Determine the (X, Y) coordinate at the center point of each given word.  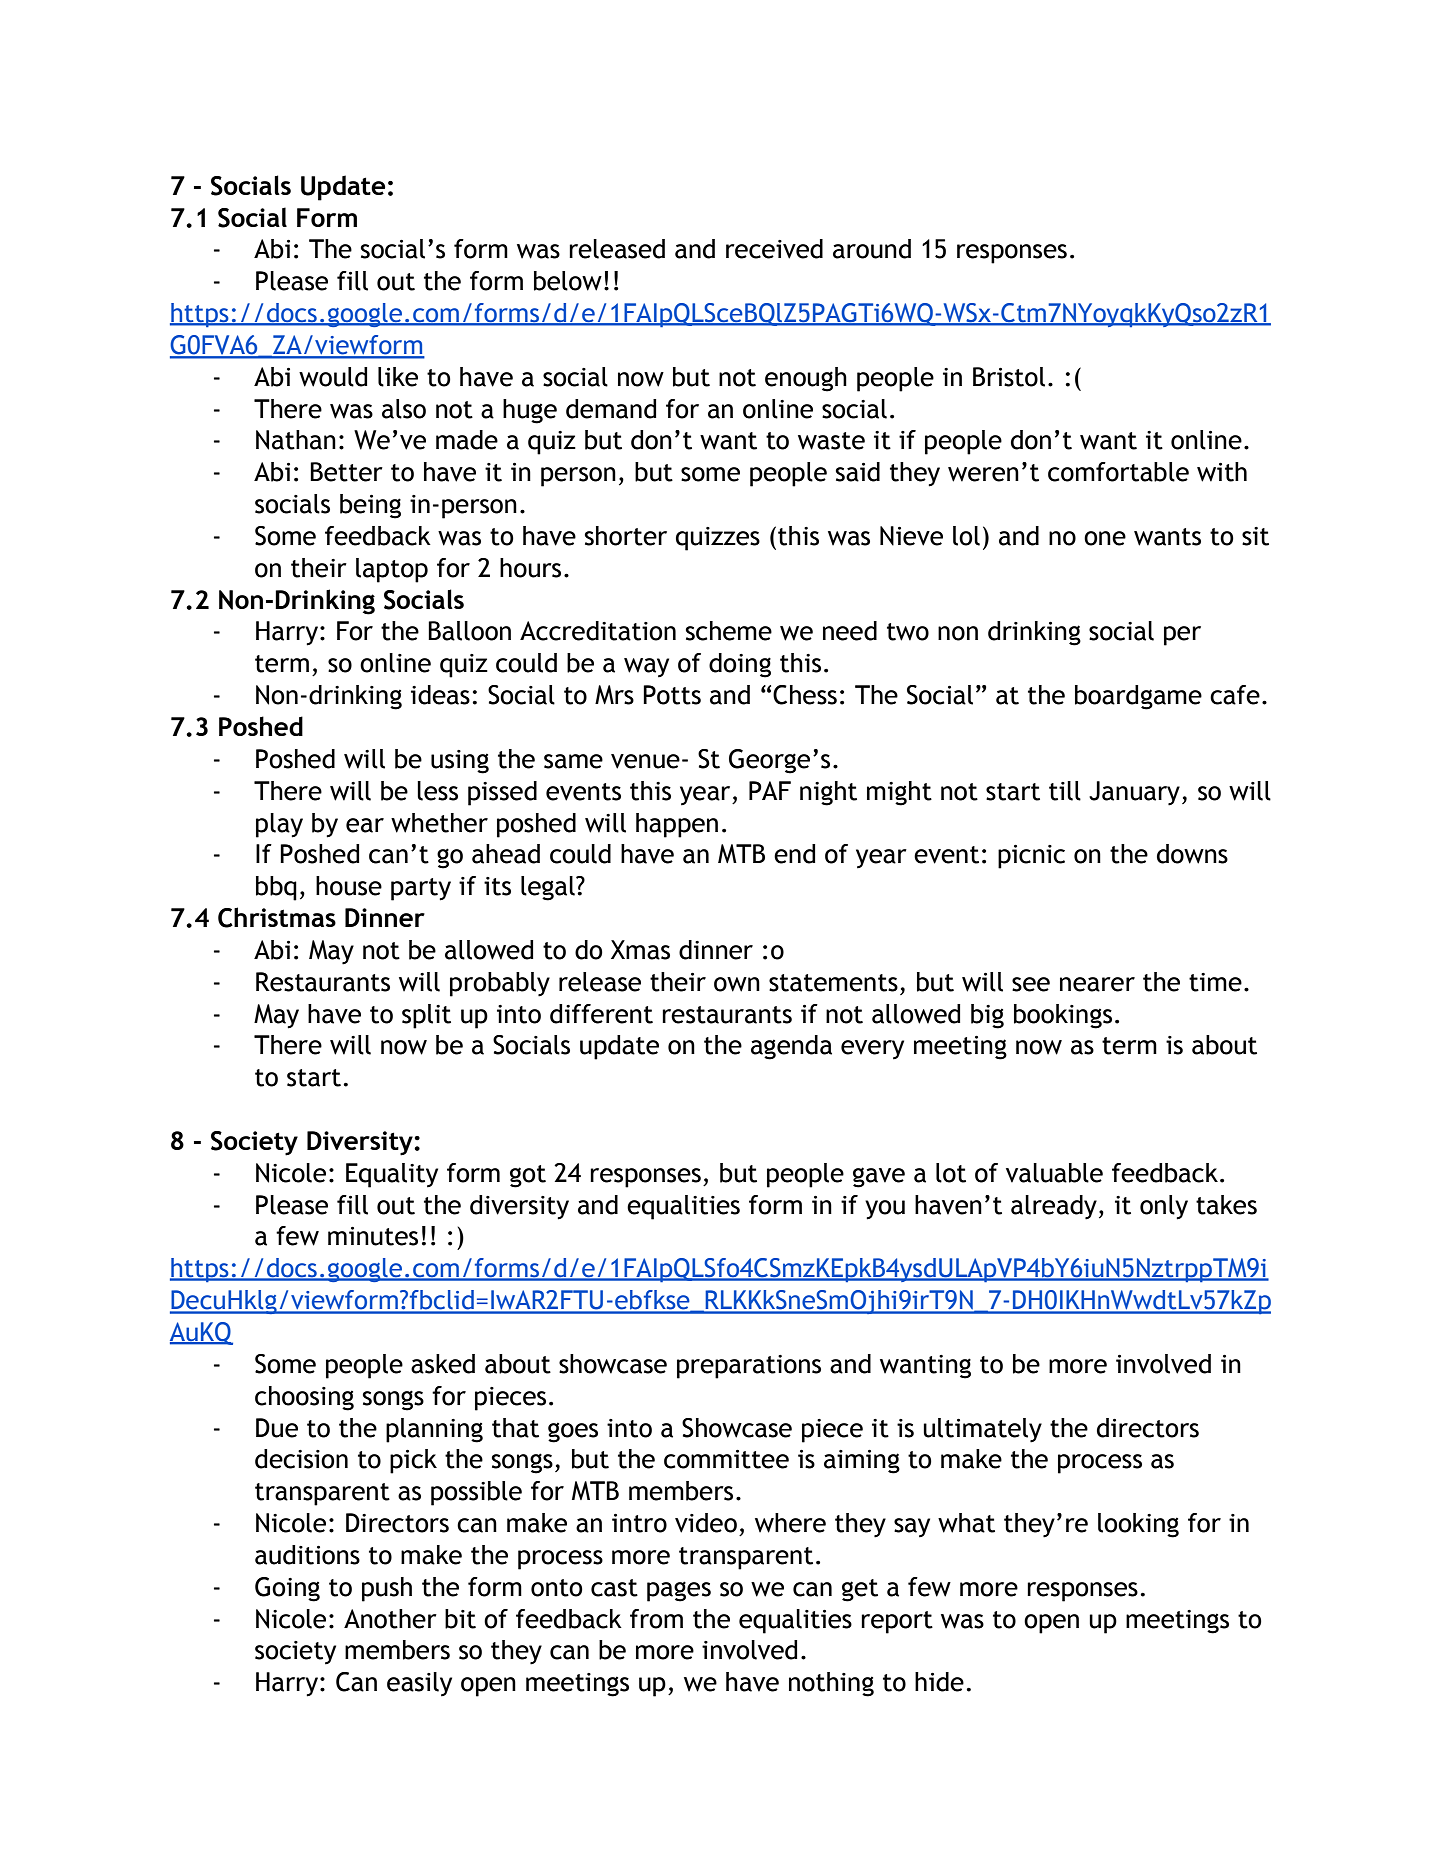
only (1164, 1207)
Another (390, 1619)
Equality (392, 1175)
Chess (805, 695)
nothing (831, 1684)
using (460, 762)
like (398, 377)
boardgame (1138, 697)
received (774, 249)
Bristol (1009, 377)
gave (879, 1177)
